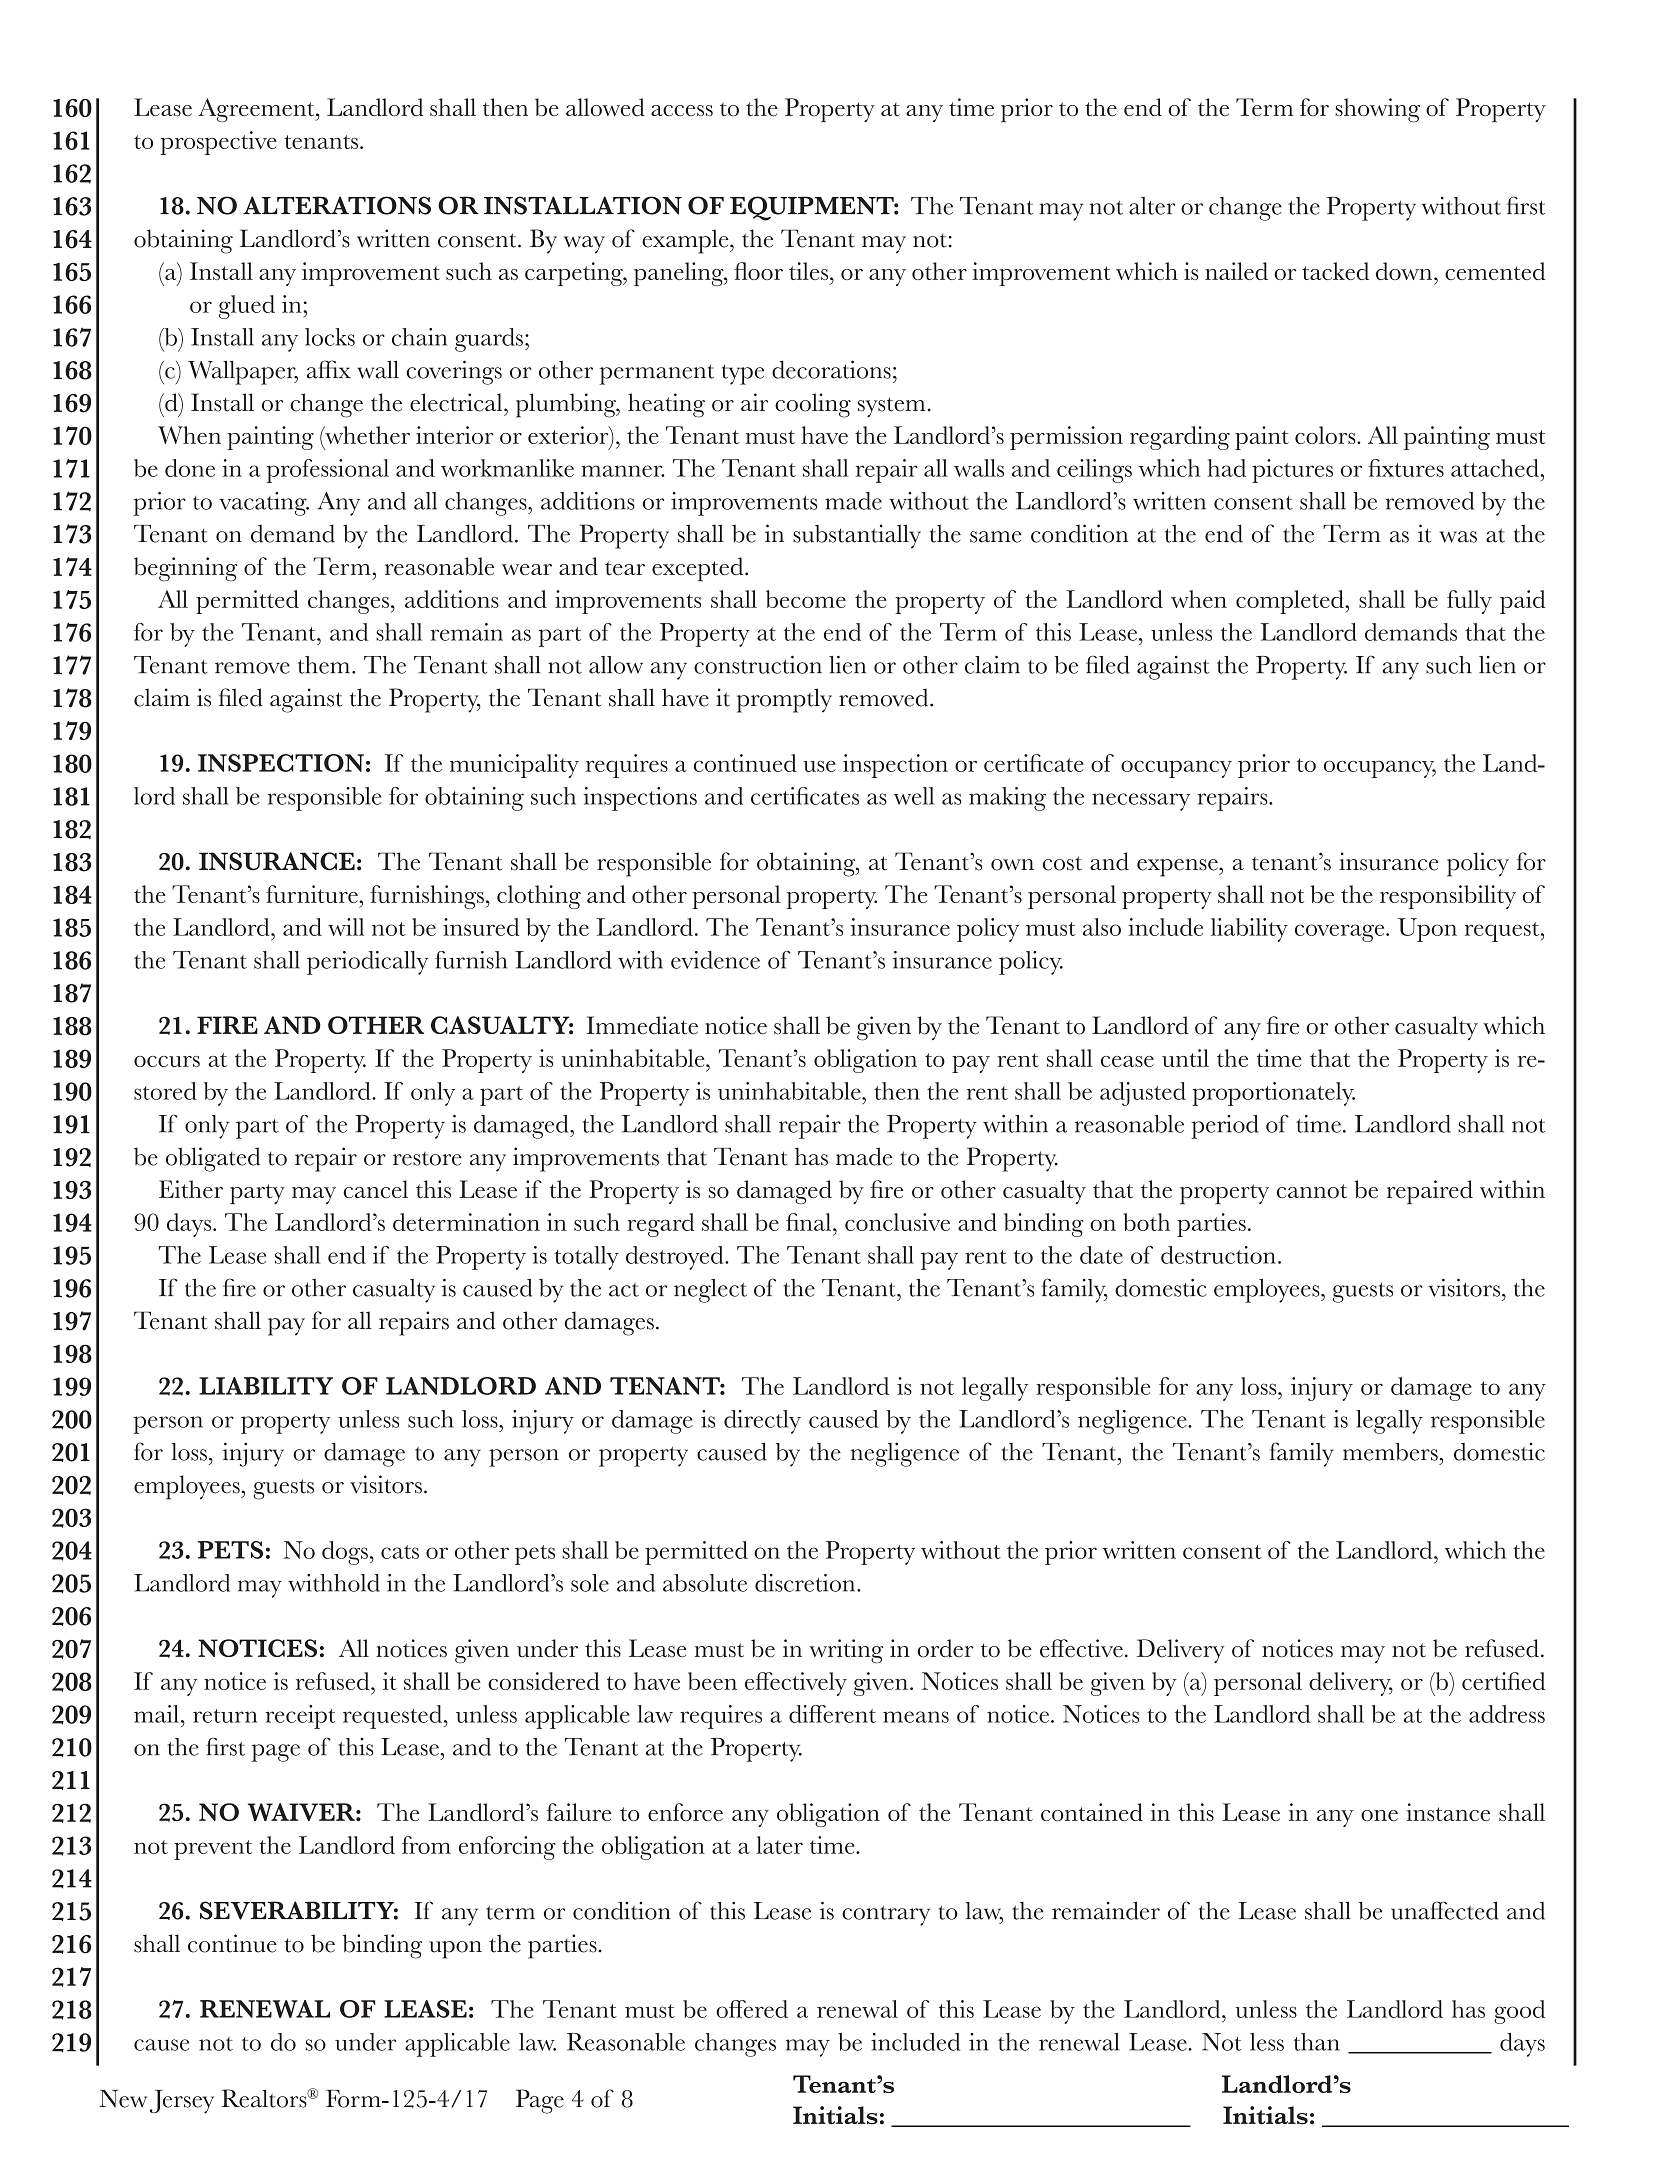  I want to click on offered, so click(752, 2009).
